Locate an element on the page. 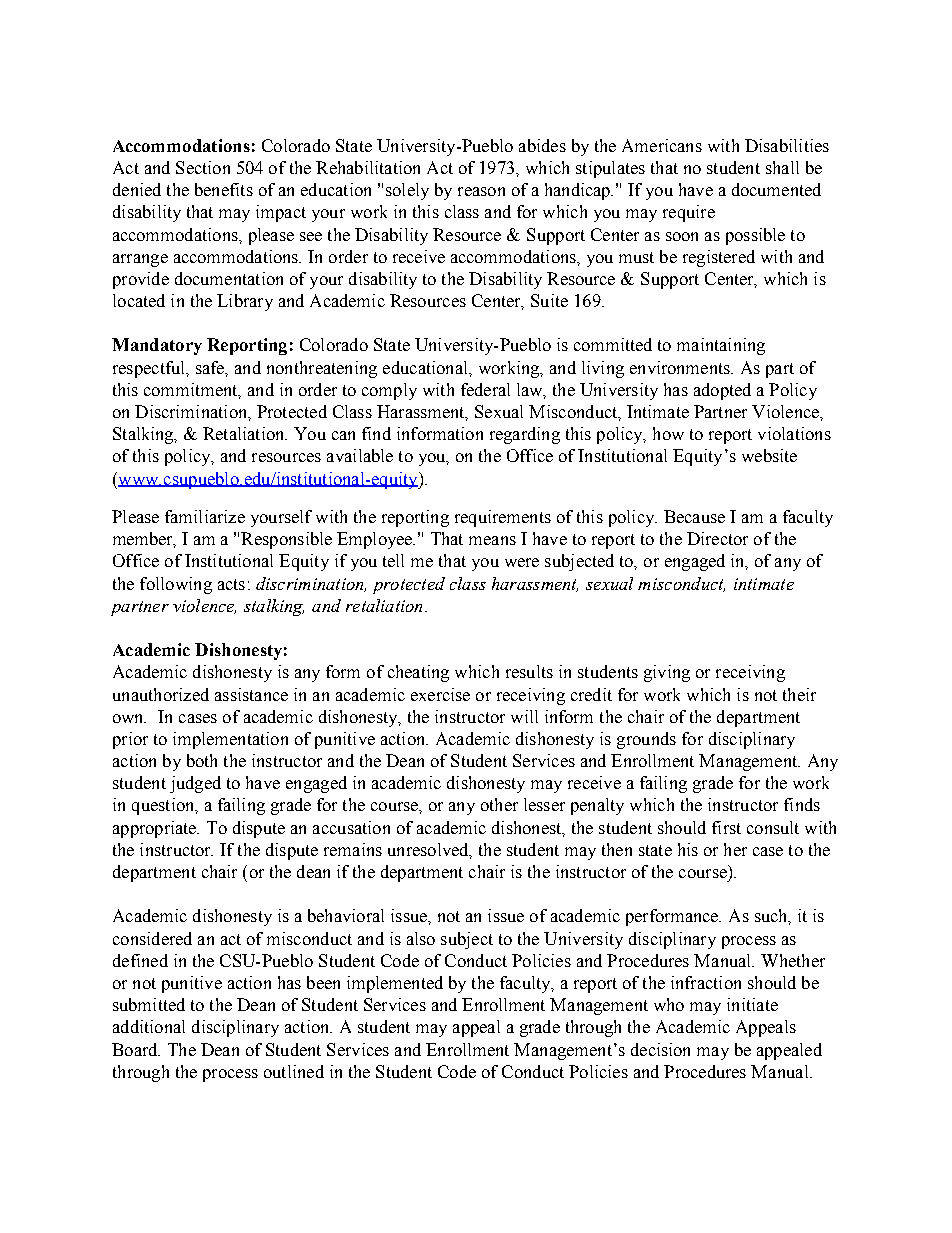 The width and height of the image is (952, 1233). first is located at coordinates (726, 827).
